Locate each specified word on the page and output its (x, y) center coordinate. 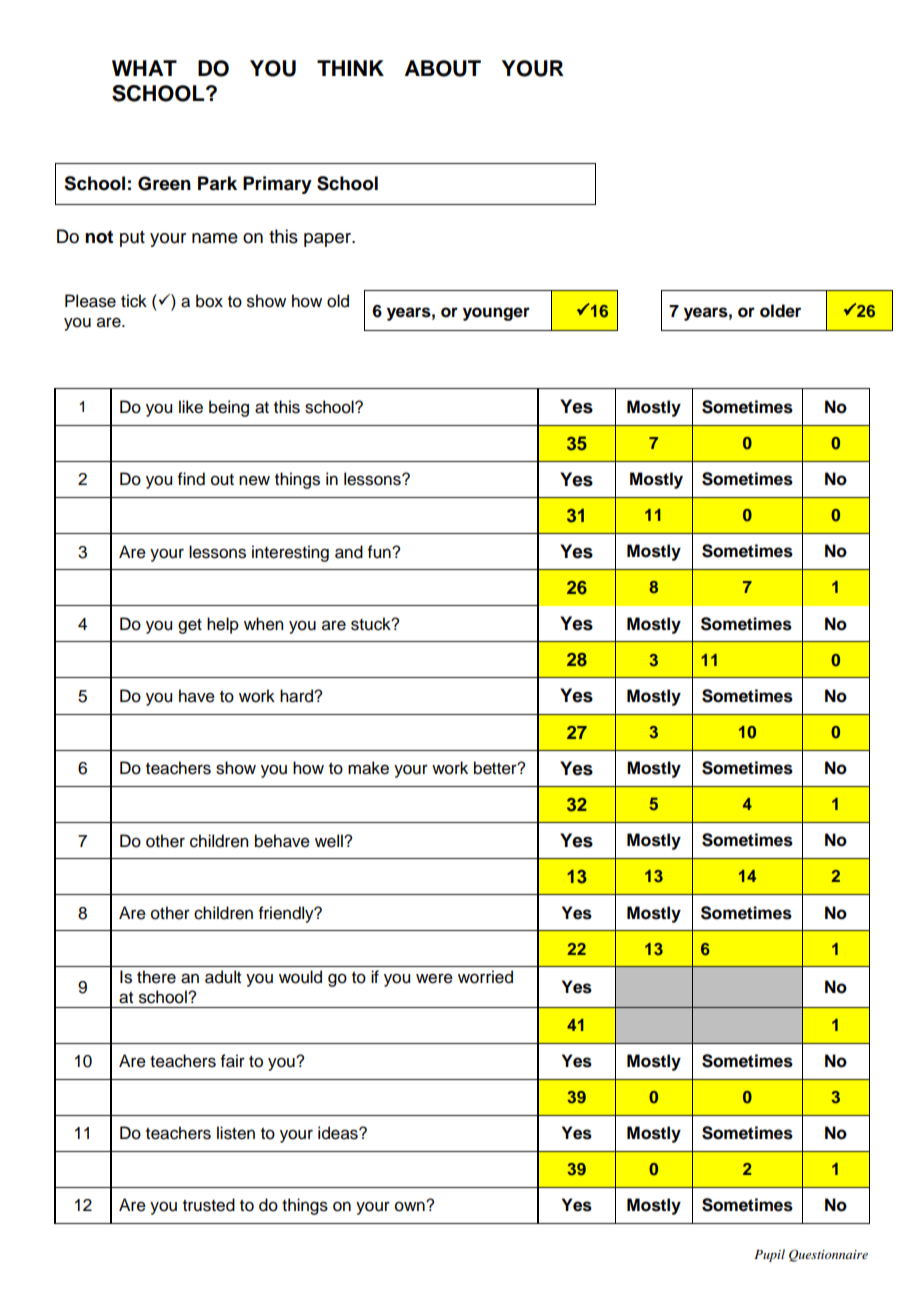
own (411, 1206)
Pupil (769, 1255)
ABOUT (443, 68)
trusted (209, 1205)
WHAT (144, 68)
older (780, 311)
